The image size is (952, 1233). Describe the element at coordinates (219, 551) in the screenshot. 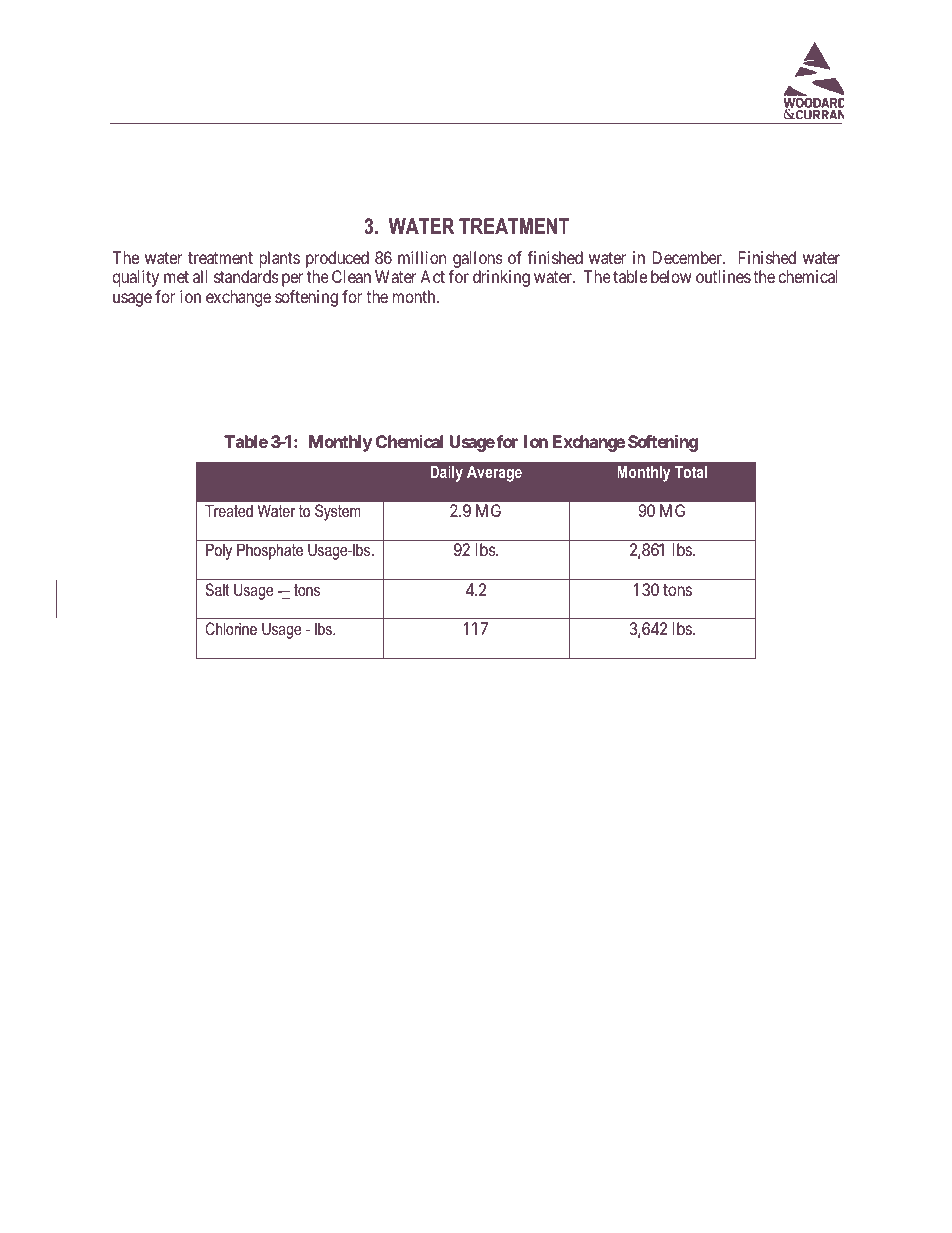

I see `Poly` at that location.
